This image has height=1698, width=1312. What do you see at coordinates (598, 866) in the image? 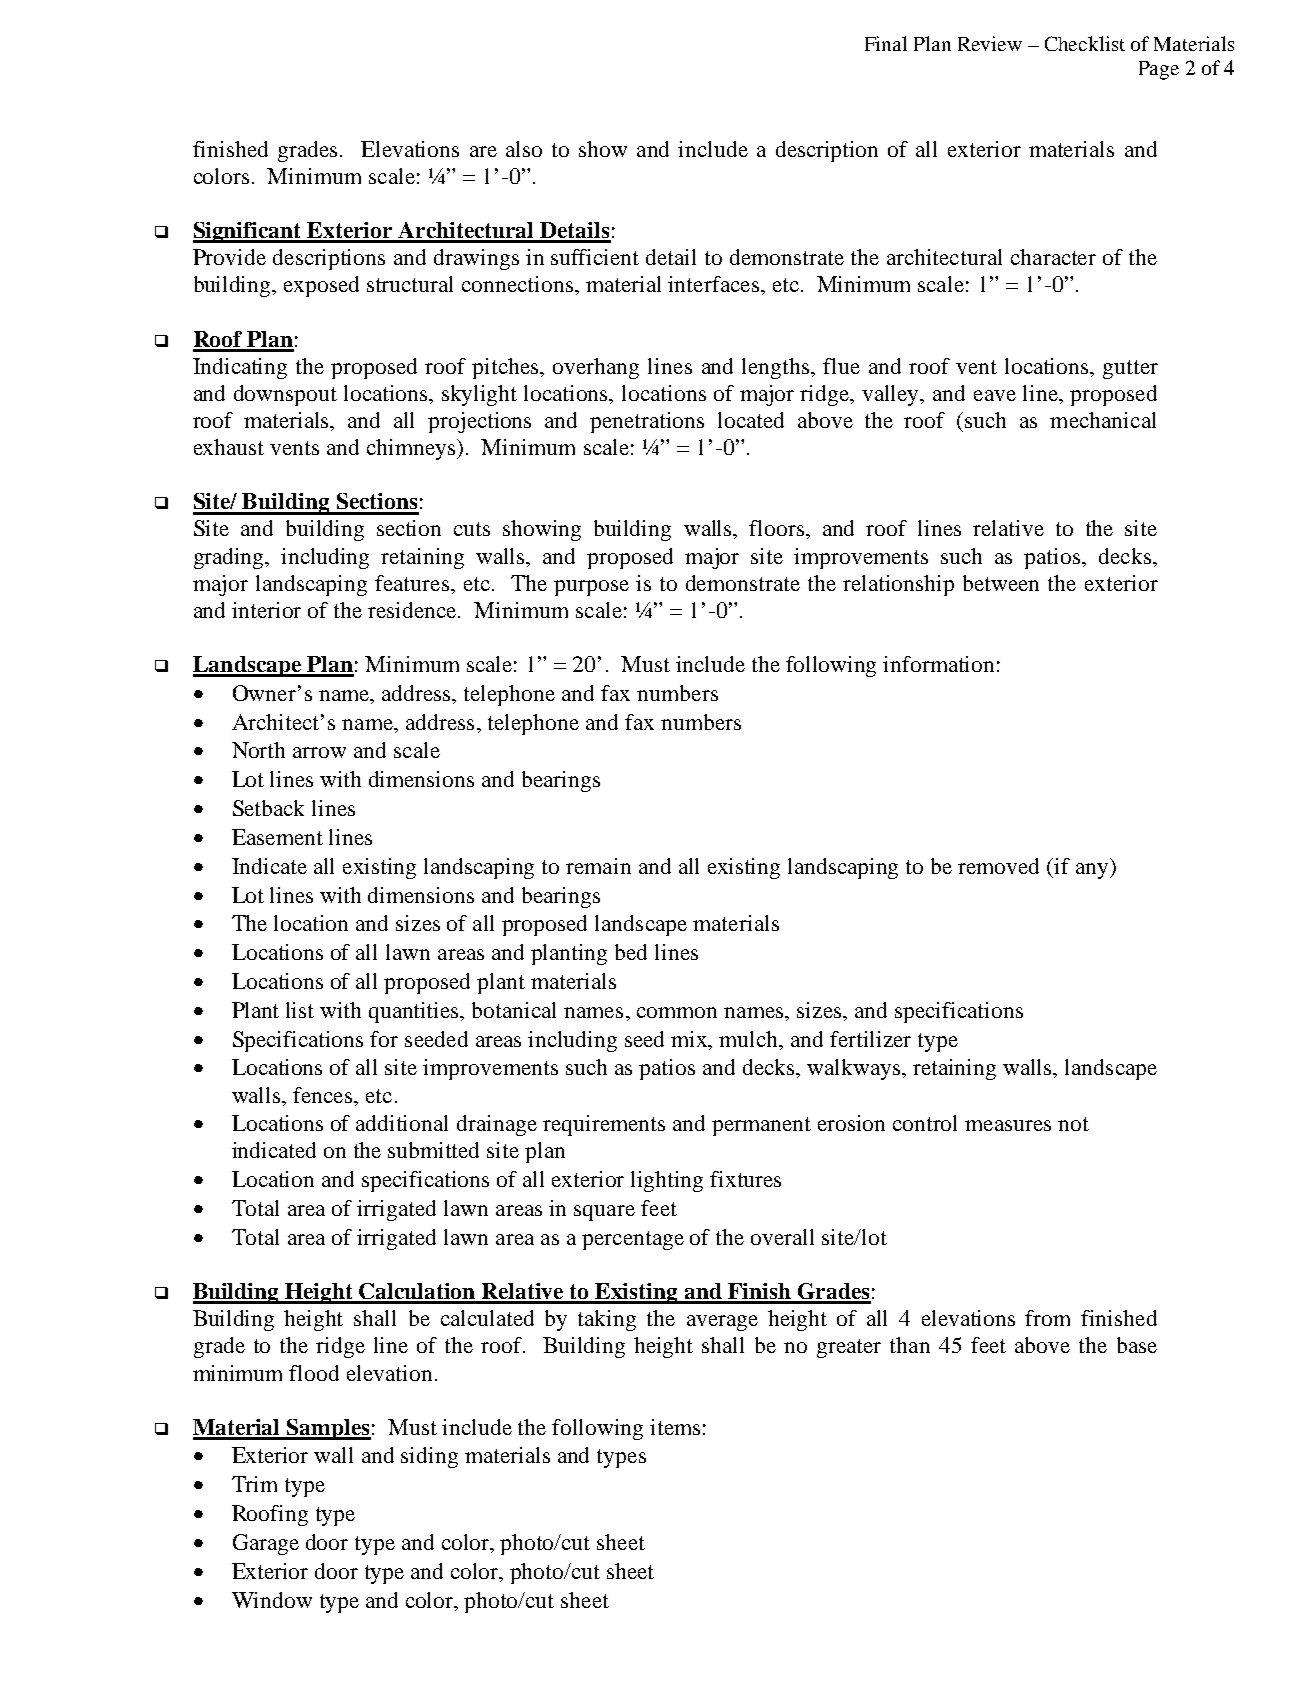
I see `remain` at bounding box center [598, 866].
